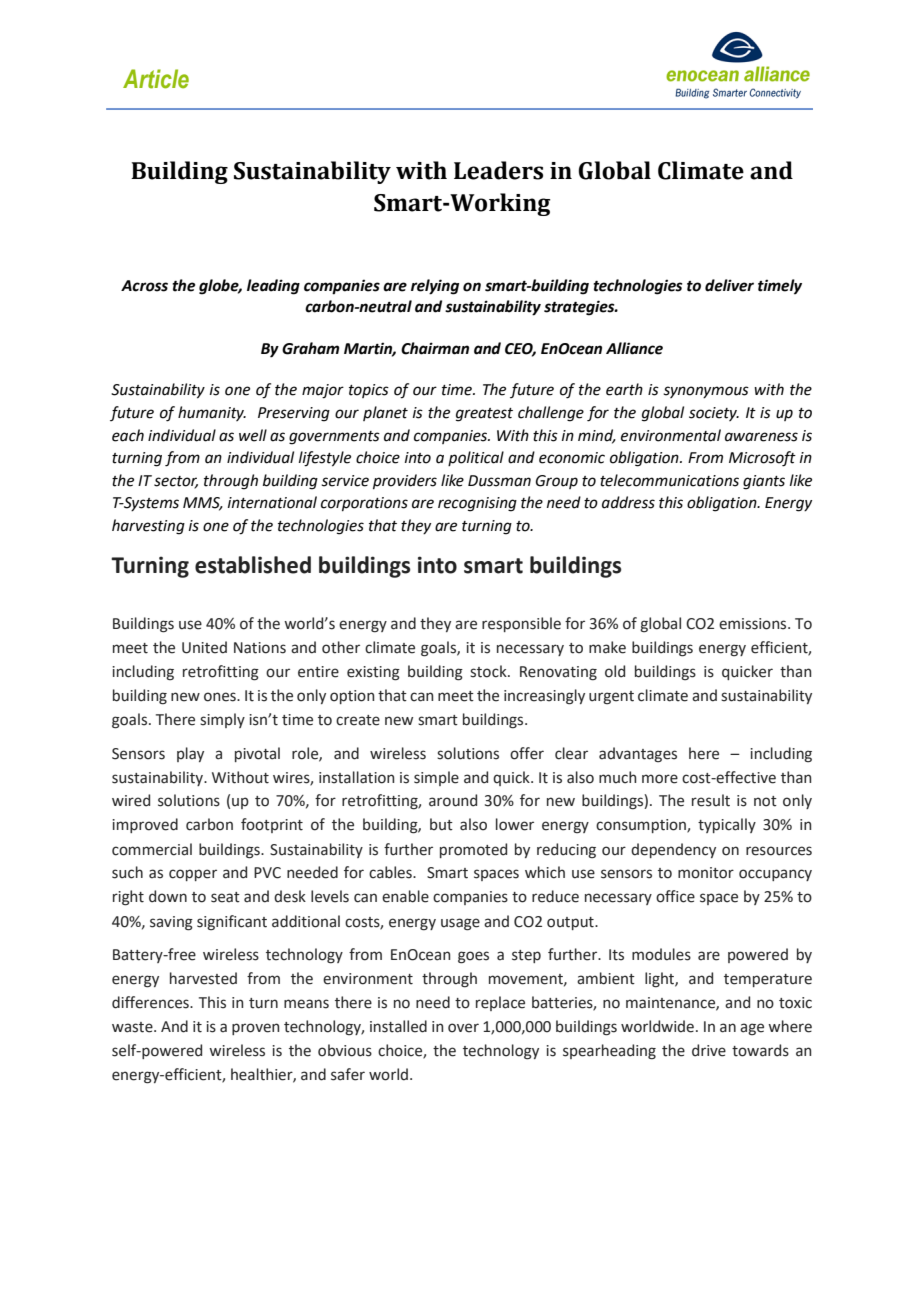  What do you see at coordinates (255, 1029) in the screenshot?
I see `proven` at bounding box center [255, 1029].
